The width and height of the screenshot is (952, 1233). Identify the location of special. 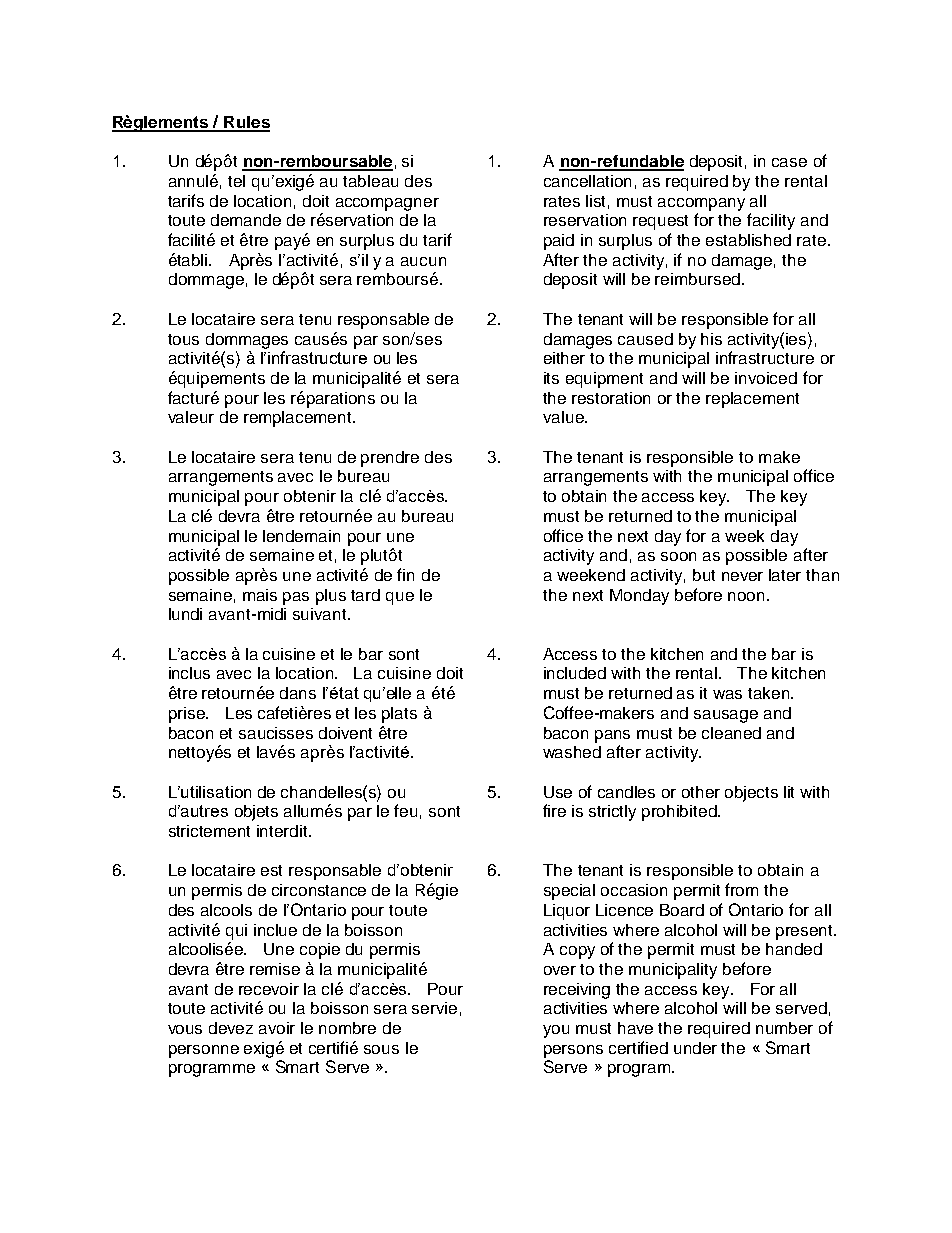
(569, 892).
